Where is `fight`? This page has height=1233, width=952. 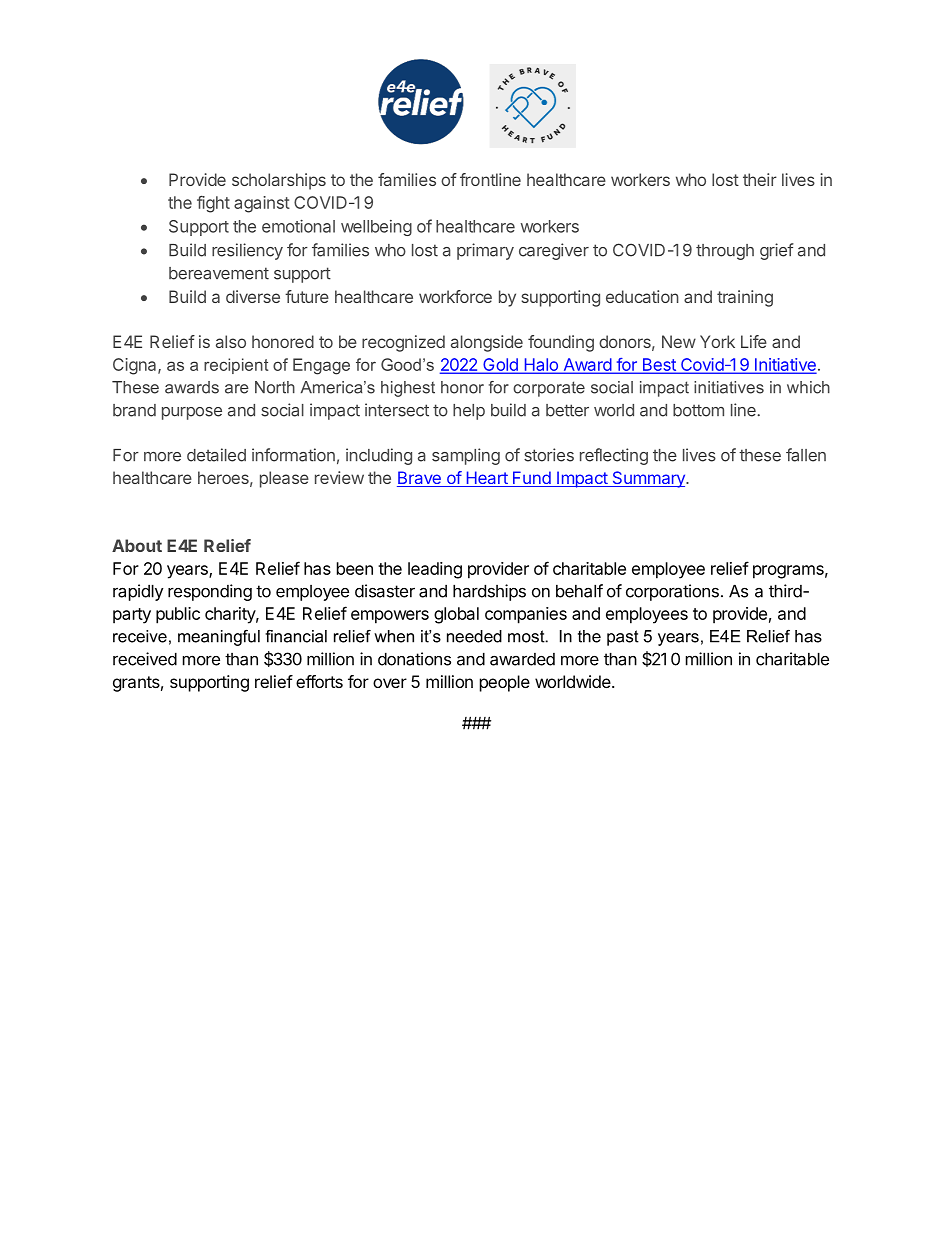
fight is located at coordinates (213, 204).
